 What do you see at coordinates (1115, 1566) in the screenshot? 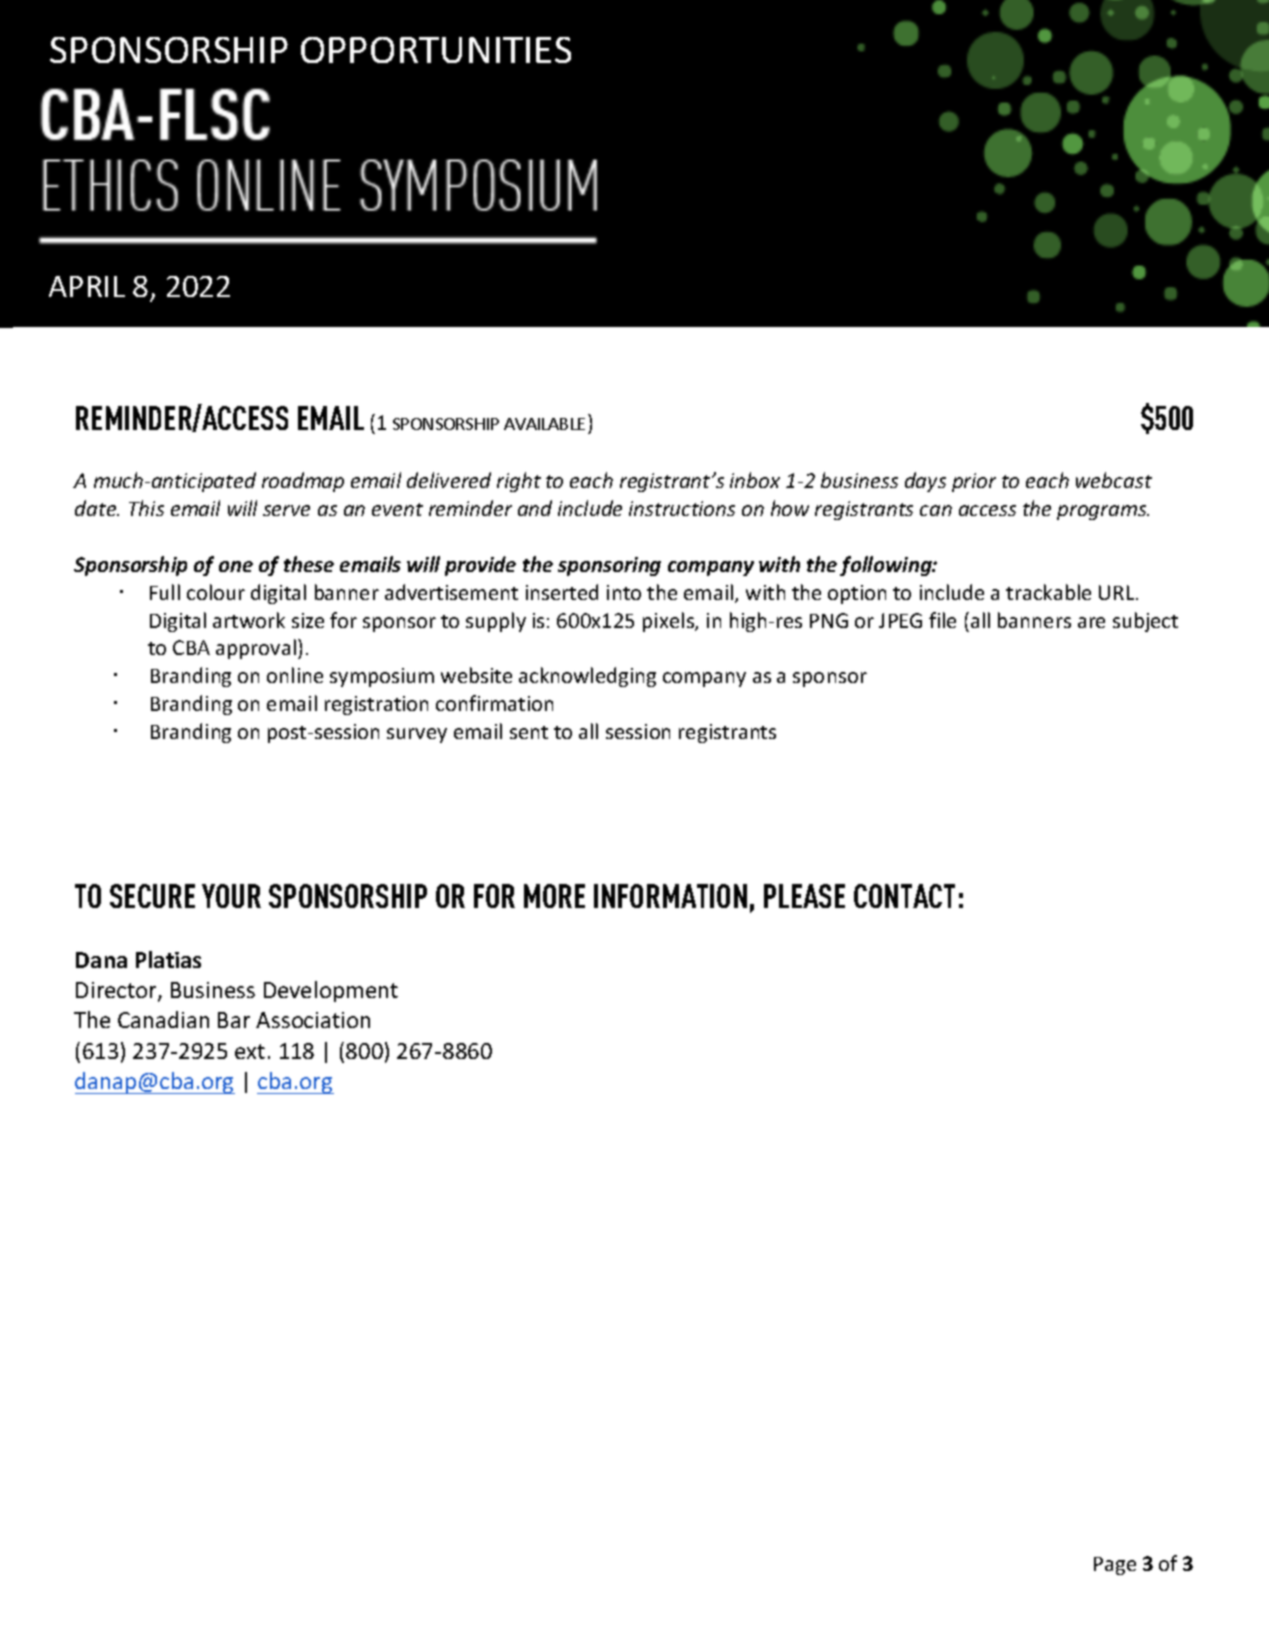
I see `Page` at bounding box center [1115, 1566].
